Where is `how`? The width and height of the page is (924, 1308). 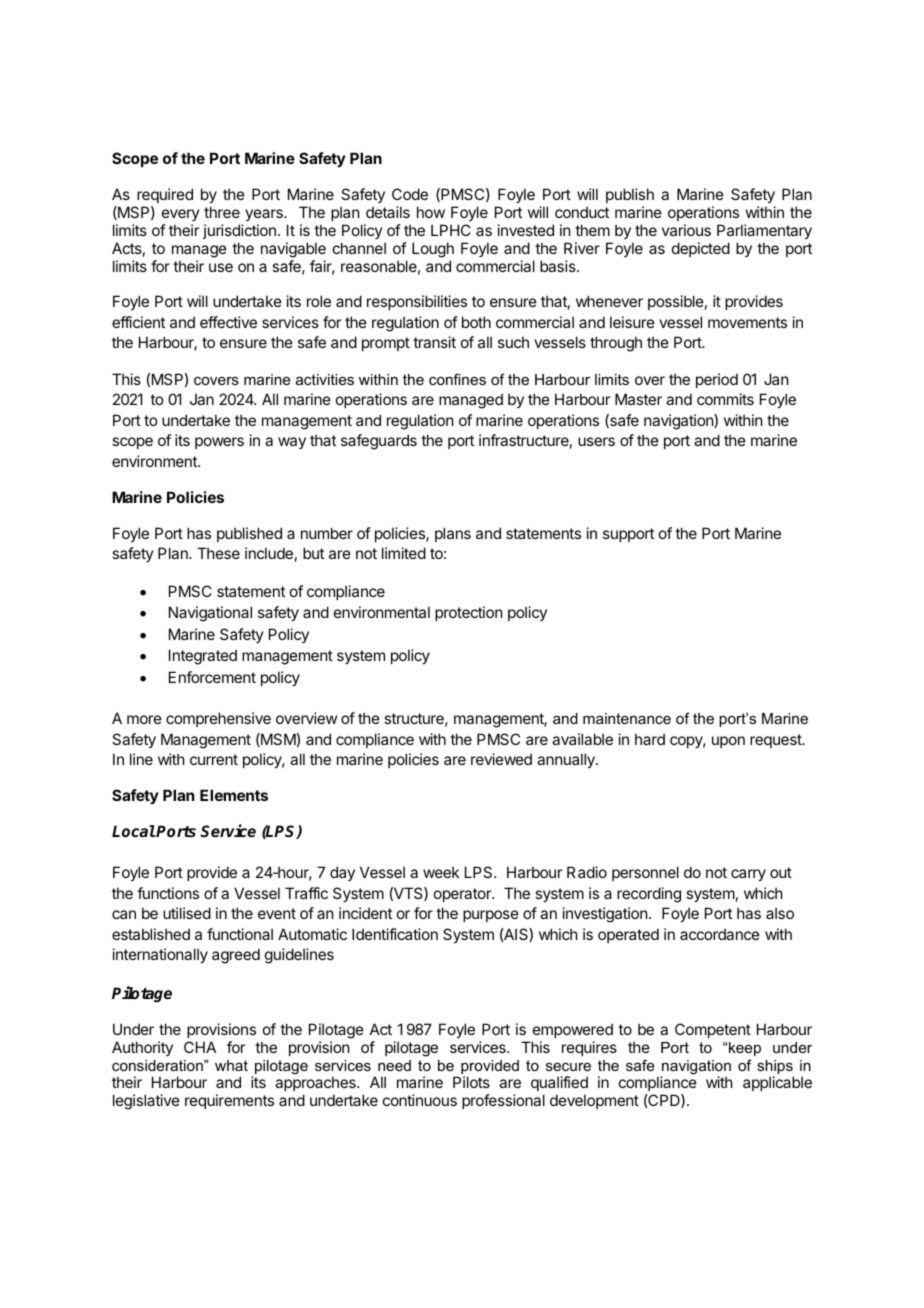
how is located at coordinates (431, 212).
